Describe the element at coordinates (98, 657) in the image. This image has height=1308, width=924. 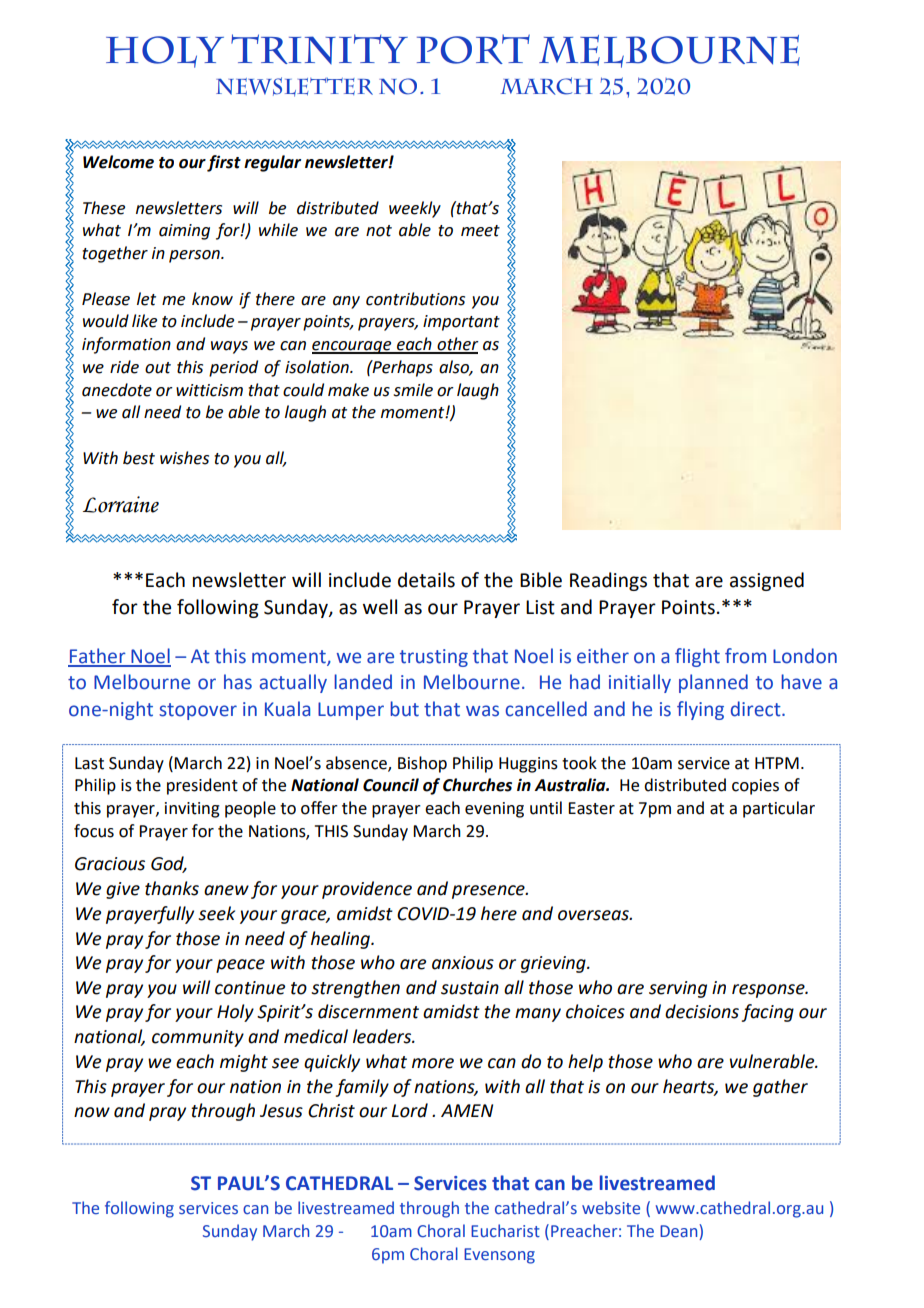
I see `Father` at that location.
